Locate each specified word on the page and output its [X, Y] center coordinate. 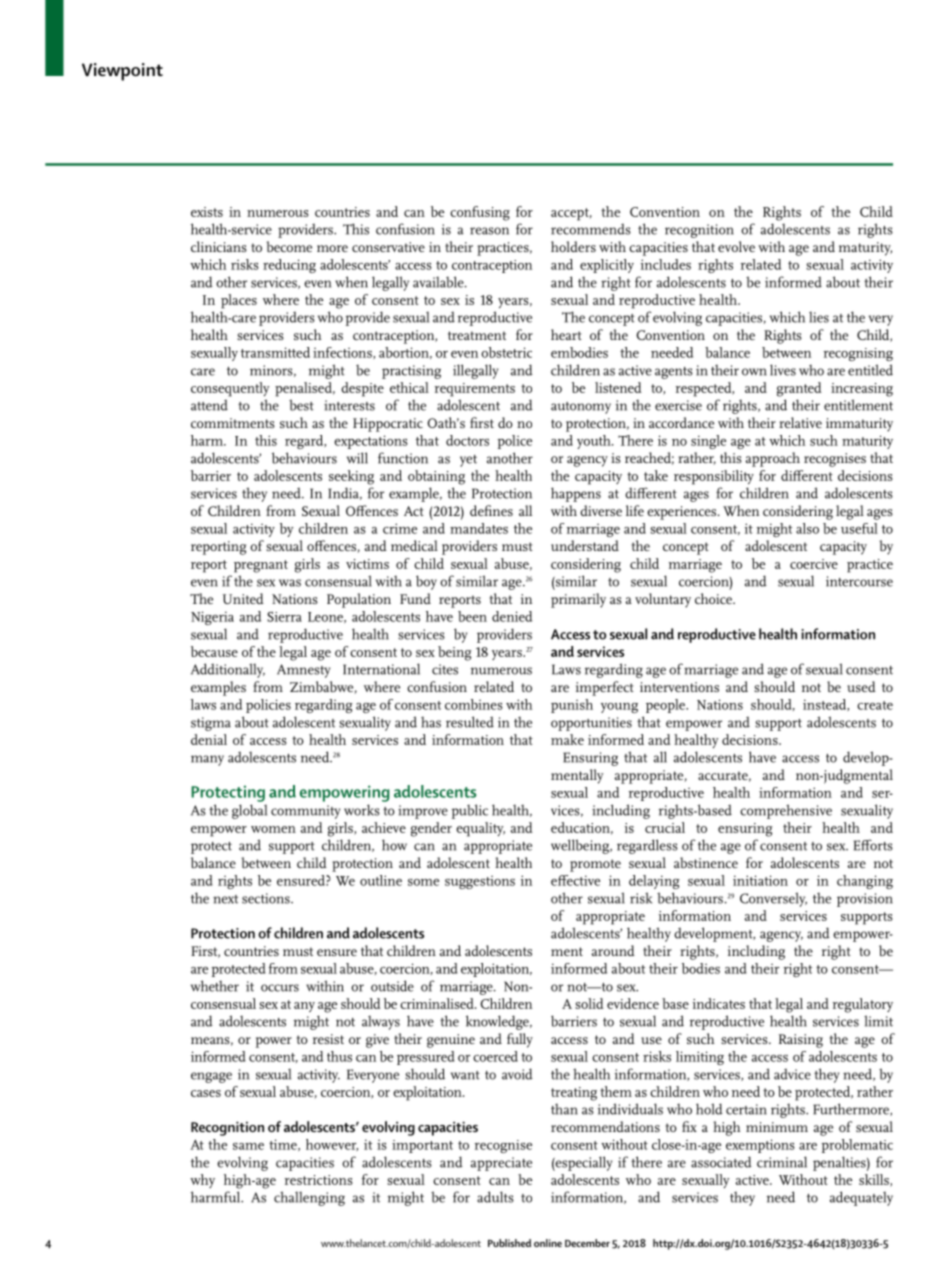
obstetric [506, 352]
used [861, 686]
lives [783, 370]
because [214, 651]
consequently [230, 389]
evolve [736, 246]
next [225, 899]
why [202, 1181]
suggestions [480, 882]
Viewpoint [122, 72]
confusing [480, 213]
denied [512, 616]
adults [495, 1197]
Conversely [773, 899]
